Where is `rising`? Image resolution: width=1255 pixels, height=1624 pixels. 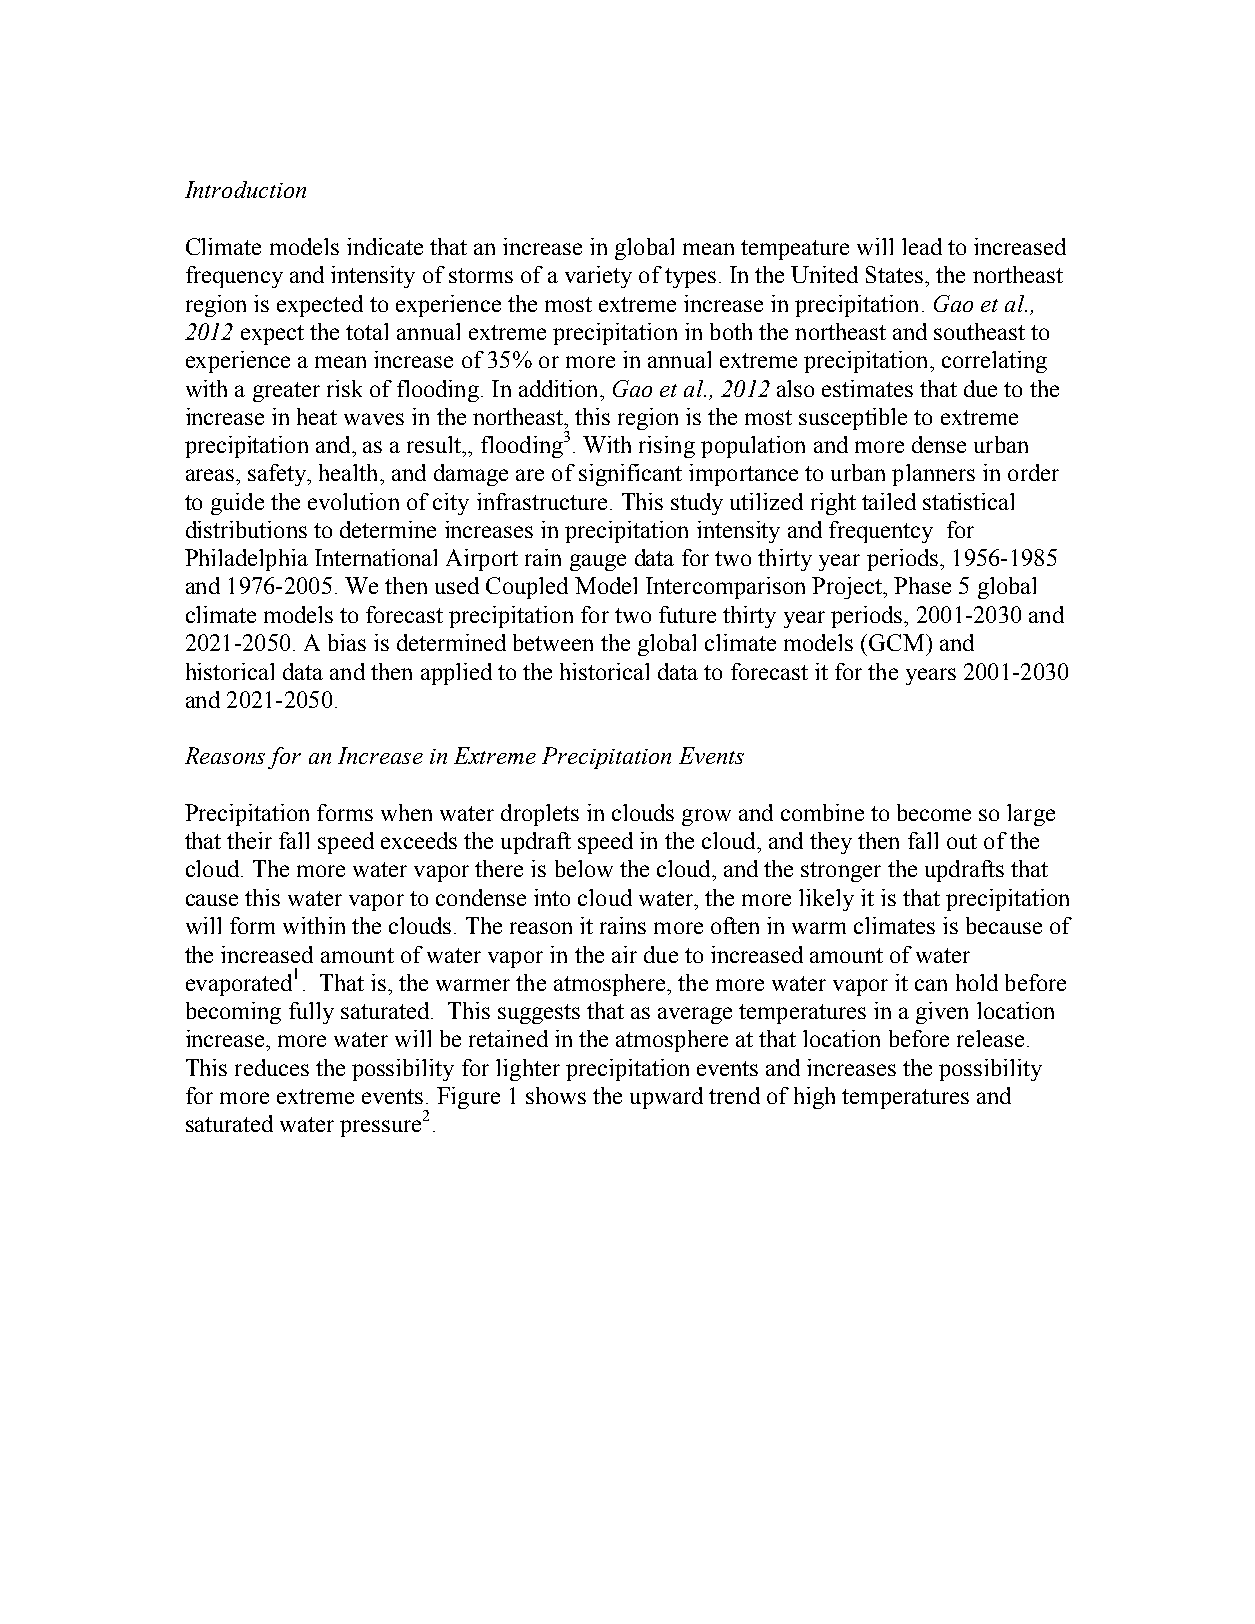 rising is located at coordinates (667, 447).
